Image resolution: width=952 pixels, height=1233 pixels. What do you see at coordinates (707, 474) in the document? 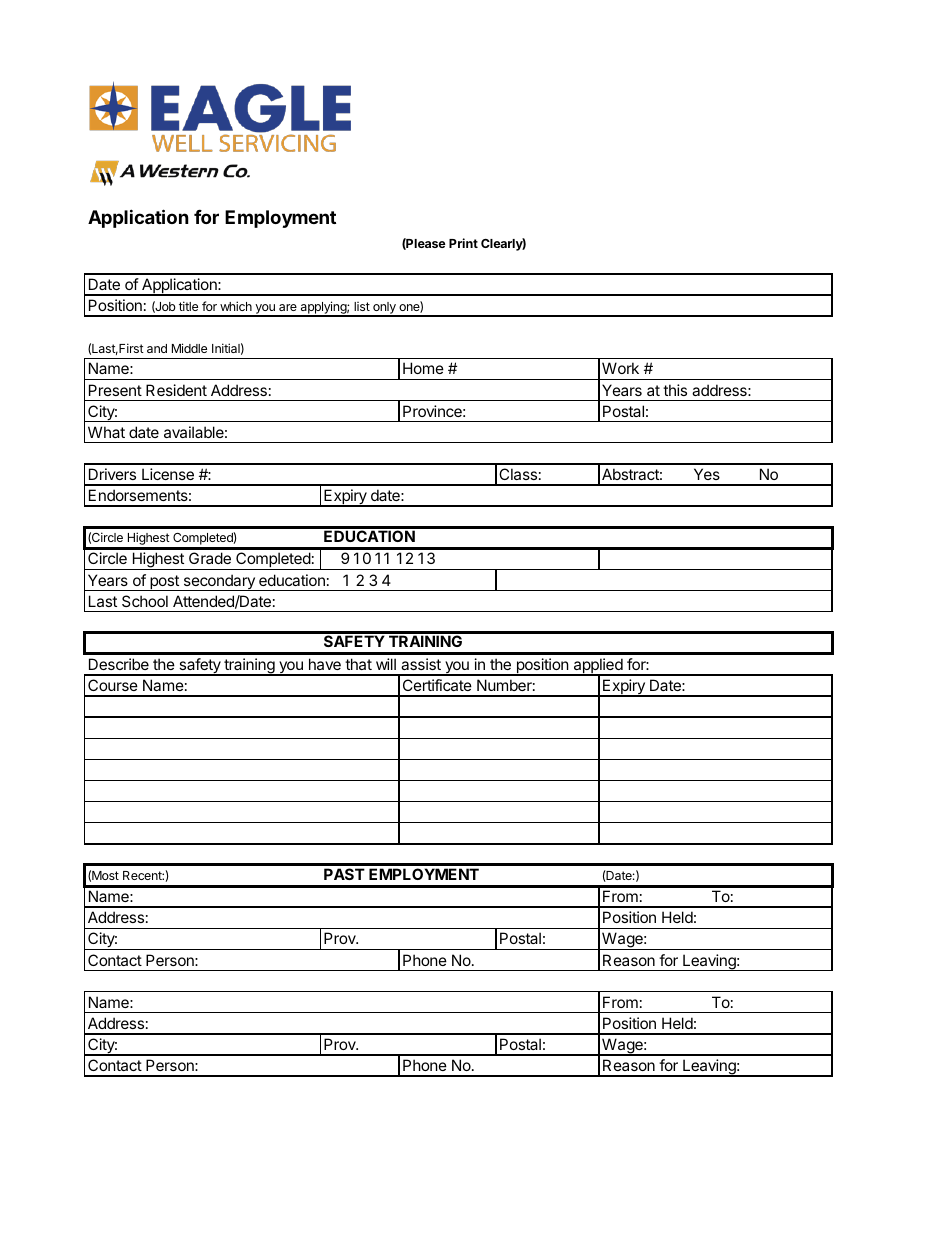
I see `Yes` at bounding box center [707, 474].
